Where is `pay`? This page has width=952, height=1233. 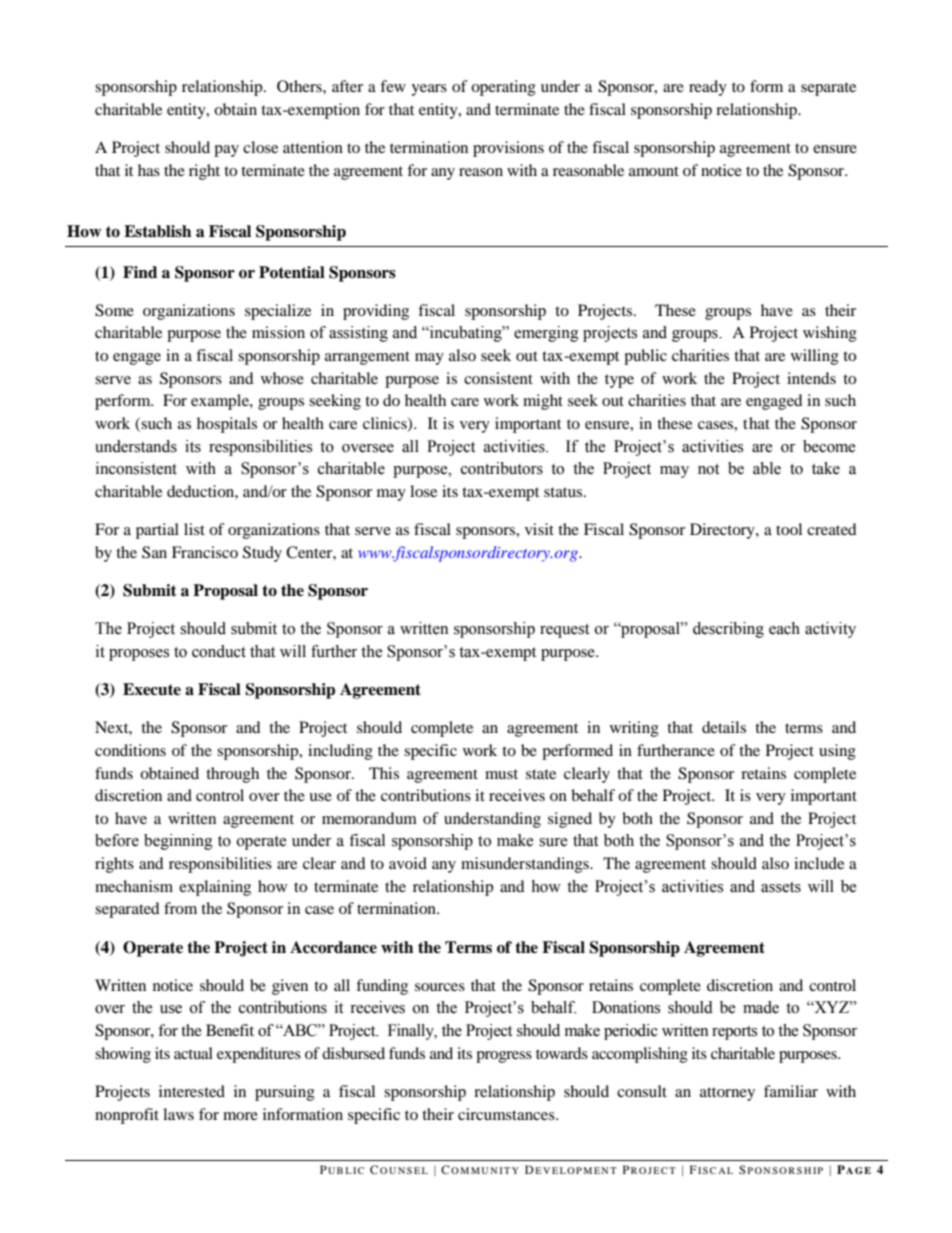
pay is located at coordinates (226, 151).
